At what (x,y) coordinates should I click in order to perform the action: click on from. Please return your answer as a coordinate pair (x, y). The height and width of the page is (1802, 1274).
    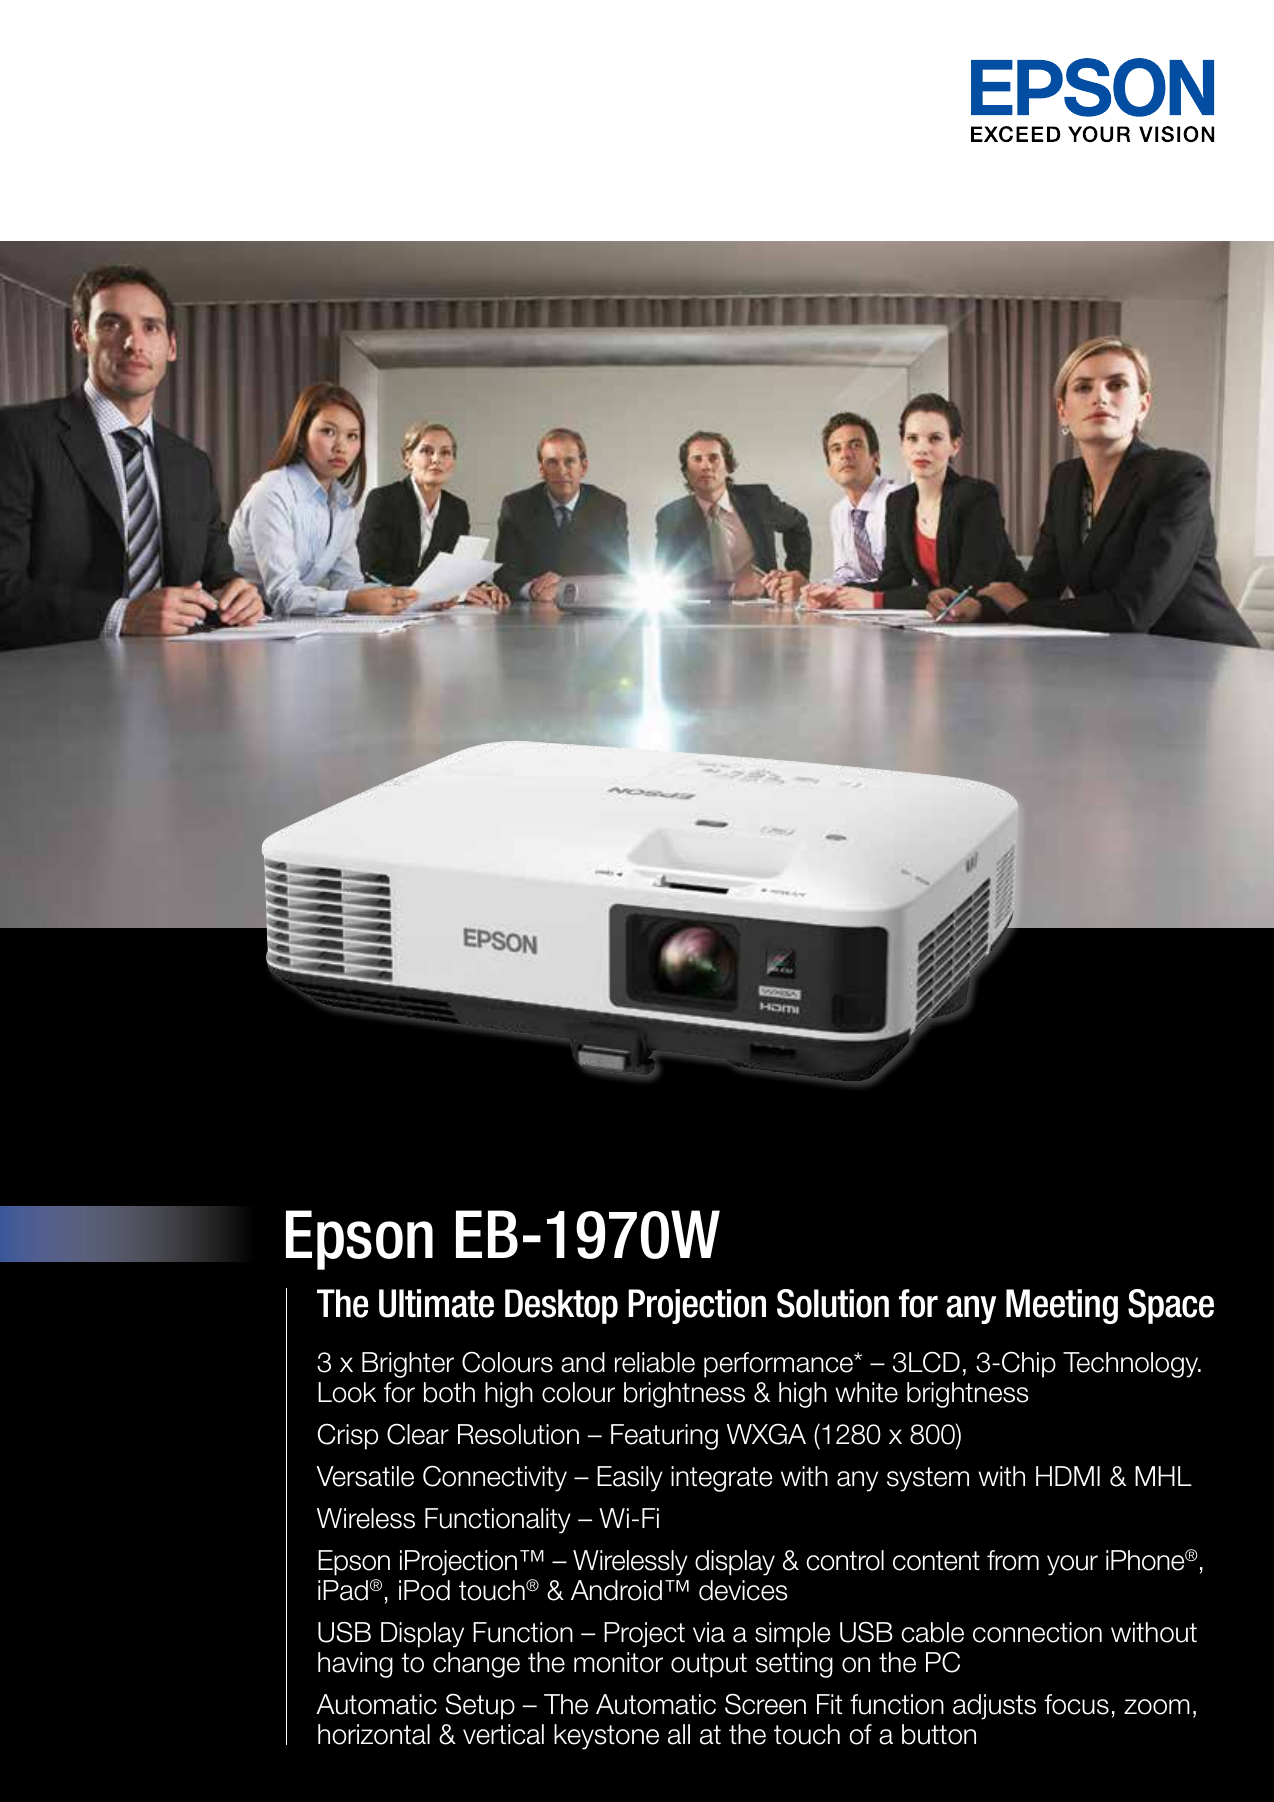
    Looking at the image, I should click on (1013, 1560).
